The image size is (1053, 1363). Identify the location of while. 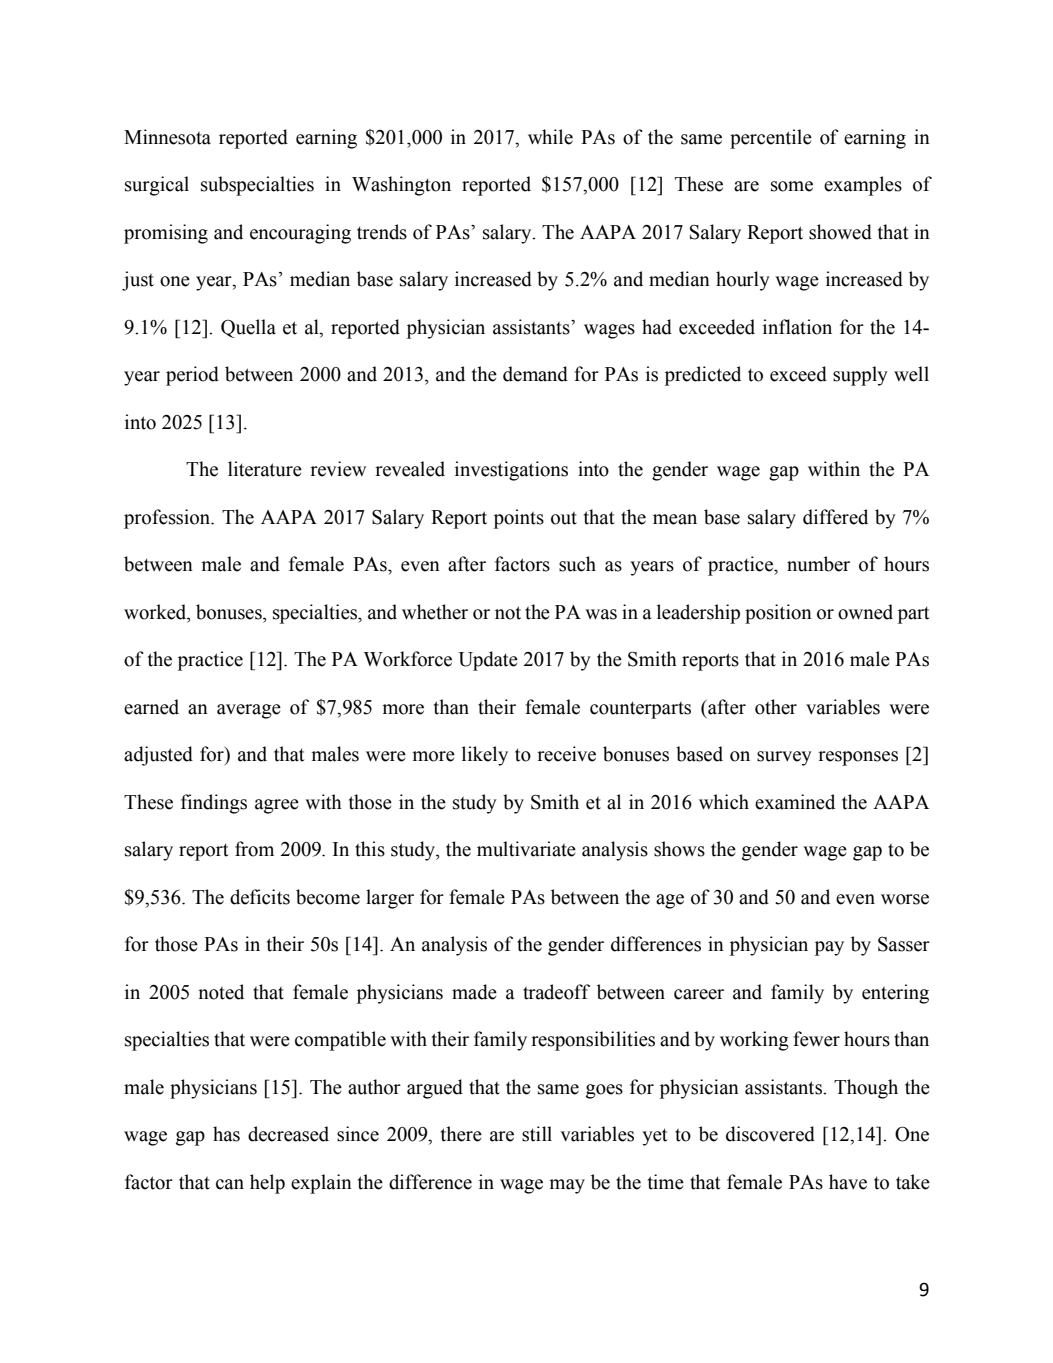
(550, 137).
